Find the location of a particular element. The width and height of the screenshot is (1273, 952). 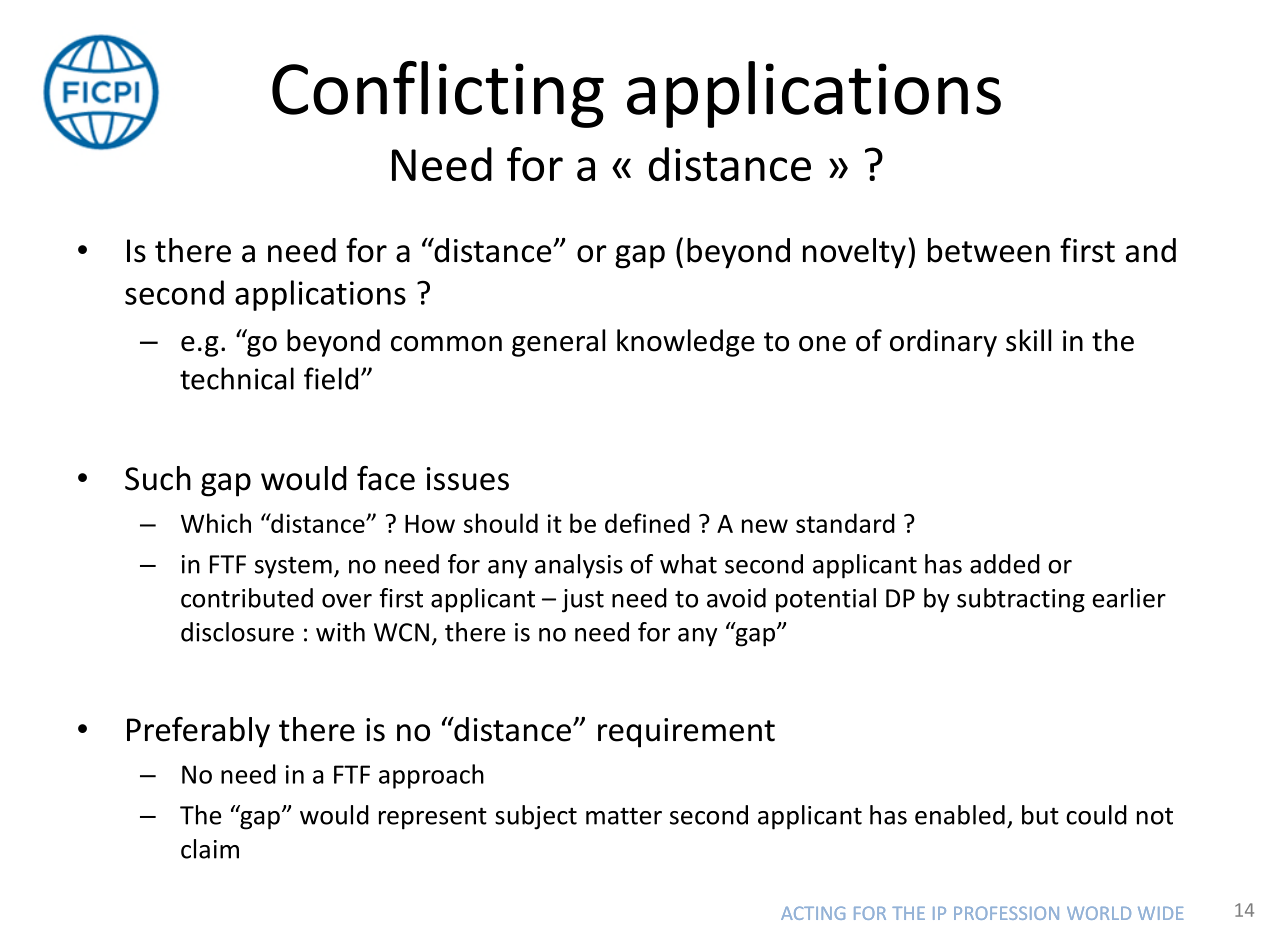

Preferably is located at coordinates (198, 732).
